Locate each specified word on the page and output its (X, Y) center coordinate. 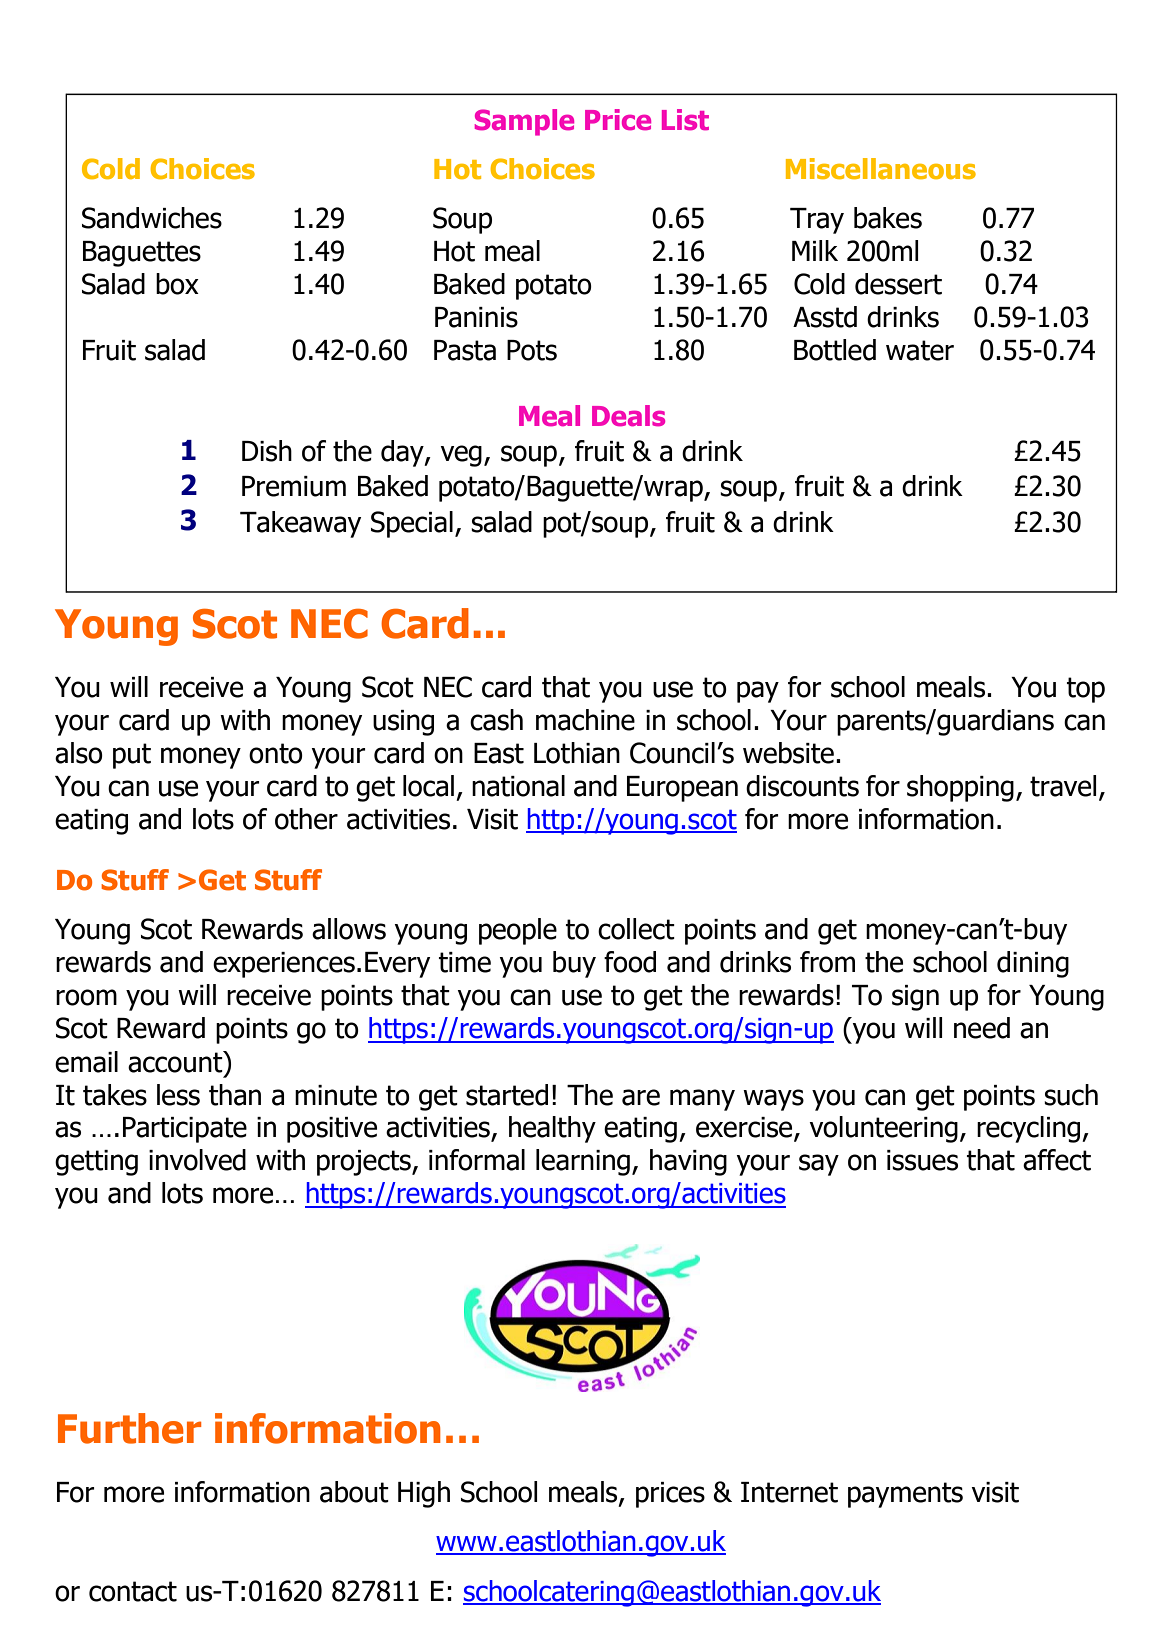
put (132, 756)
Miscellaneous (881, 168)
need (982, 1028)
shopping (960, 788)
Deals (628, 416)
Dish (267, 451)
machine (585, 720)
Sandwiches (152, 218)
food (630, 962)
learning (583, 1162)
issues (922, 1160)
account (176, 1062)
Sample (524, 122)
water (920, 350)
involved (197, 1160)
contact (133, 1591)
